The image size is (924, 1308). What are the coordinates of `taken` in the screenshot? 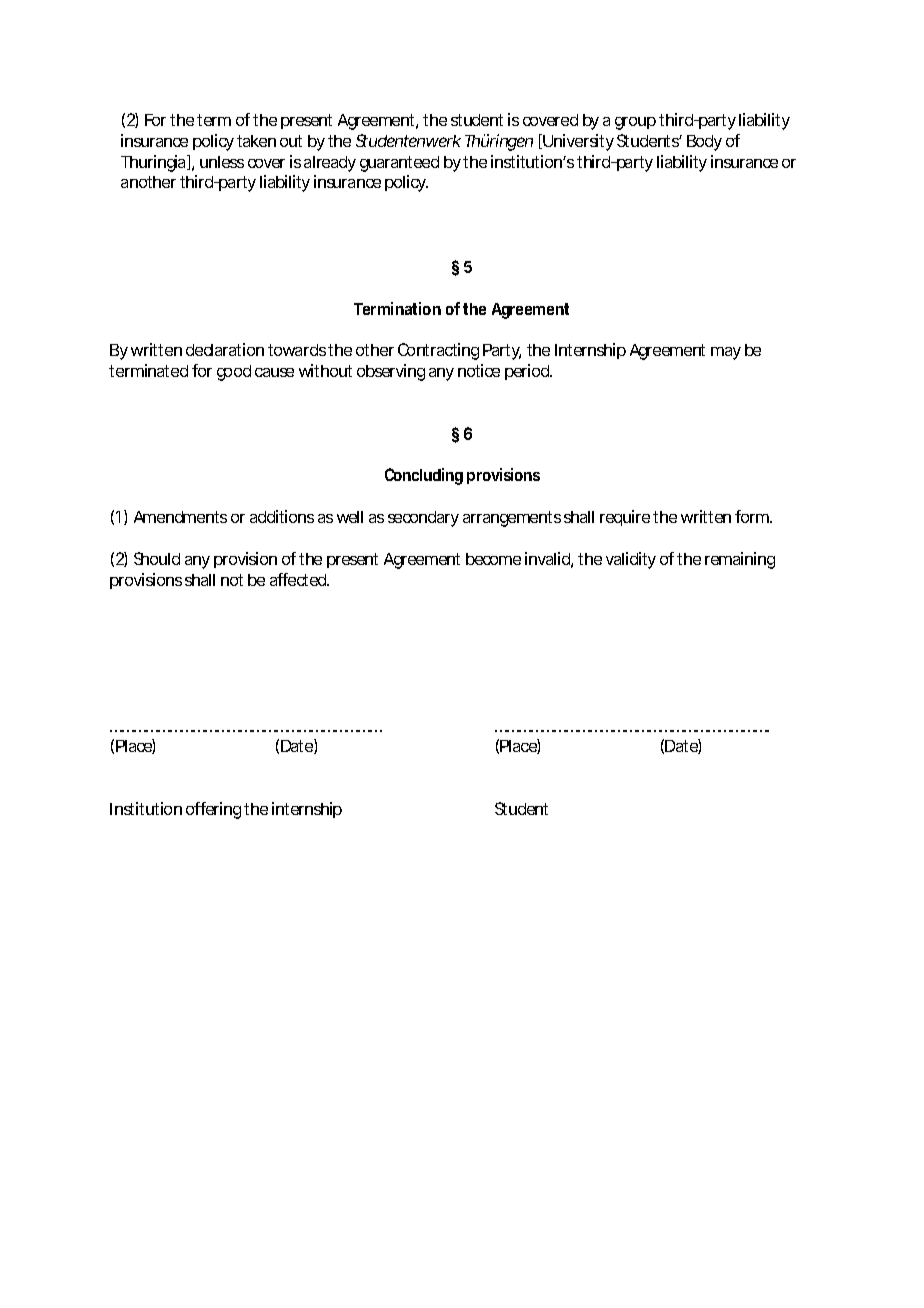 It's located at (256, 141).
